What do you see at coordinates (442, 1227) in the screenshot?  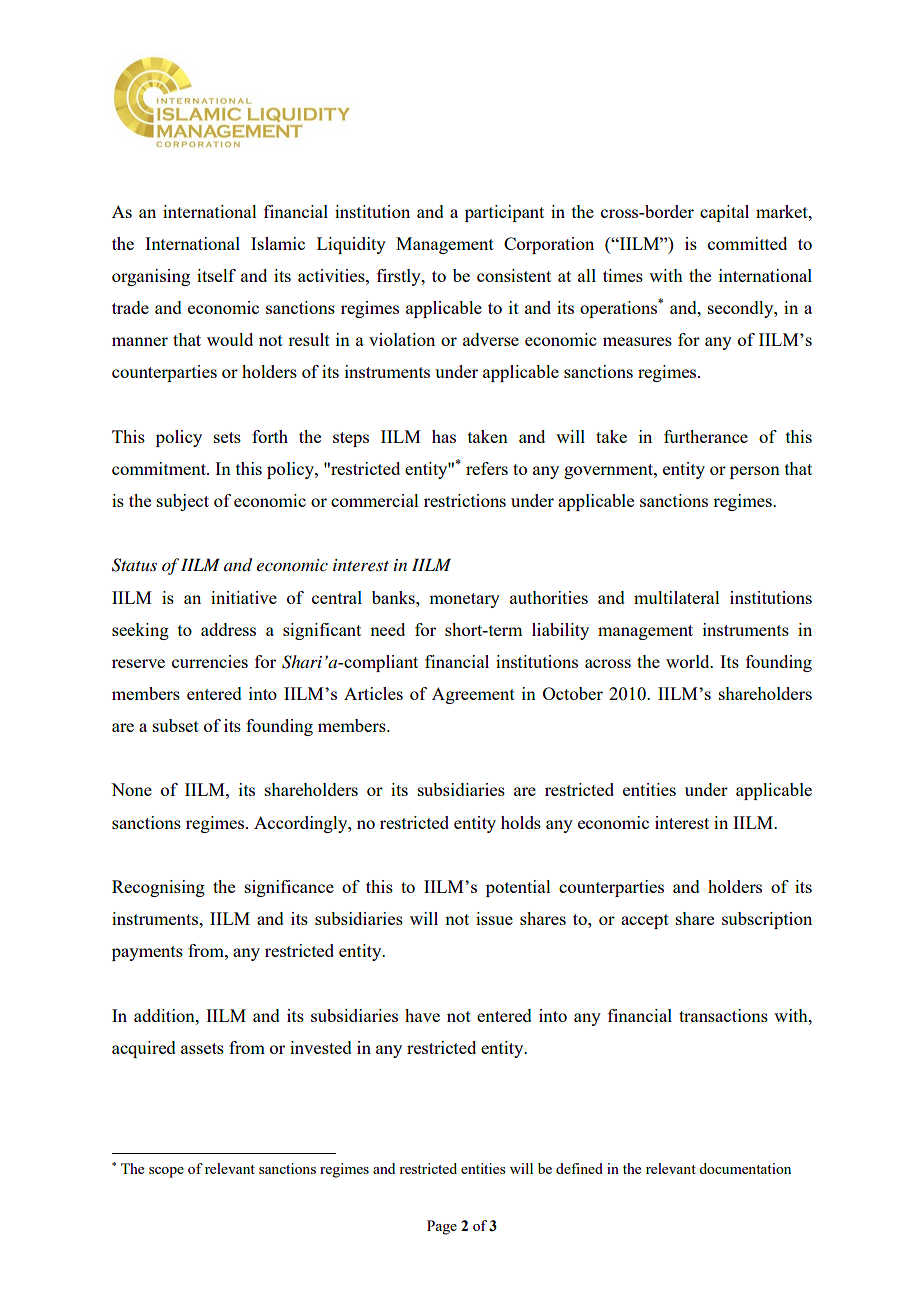 I see `Page` at bounding box center [442, 1227].
